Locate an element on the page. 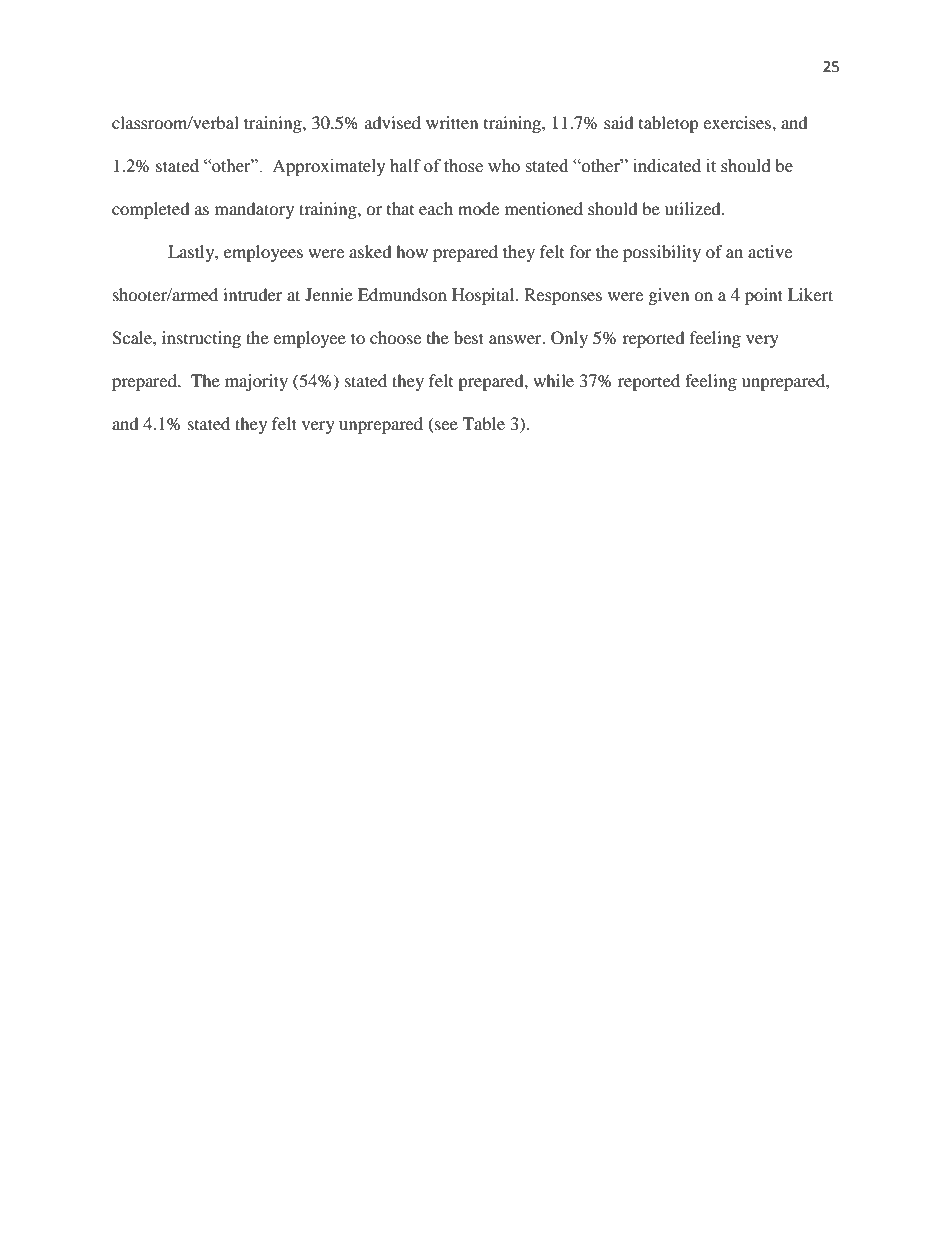 Image resolution: width=952 pixels, height=1233 pixels. written is located at coordinates (452, 122).
